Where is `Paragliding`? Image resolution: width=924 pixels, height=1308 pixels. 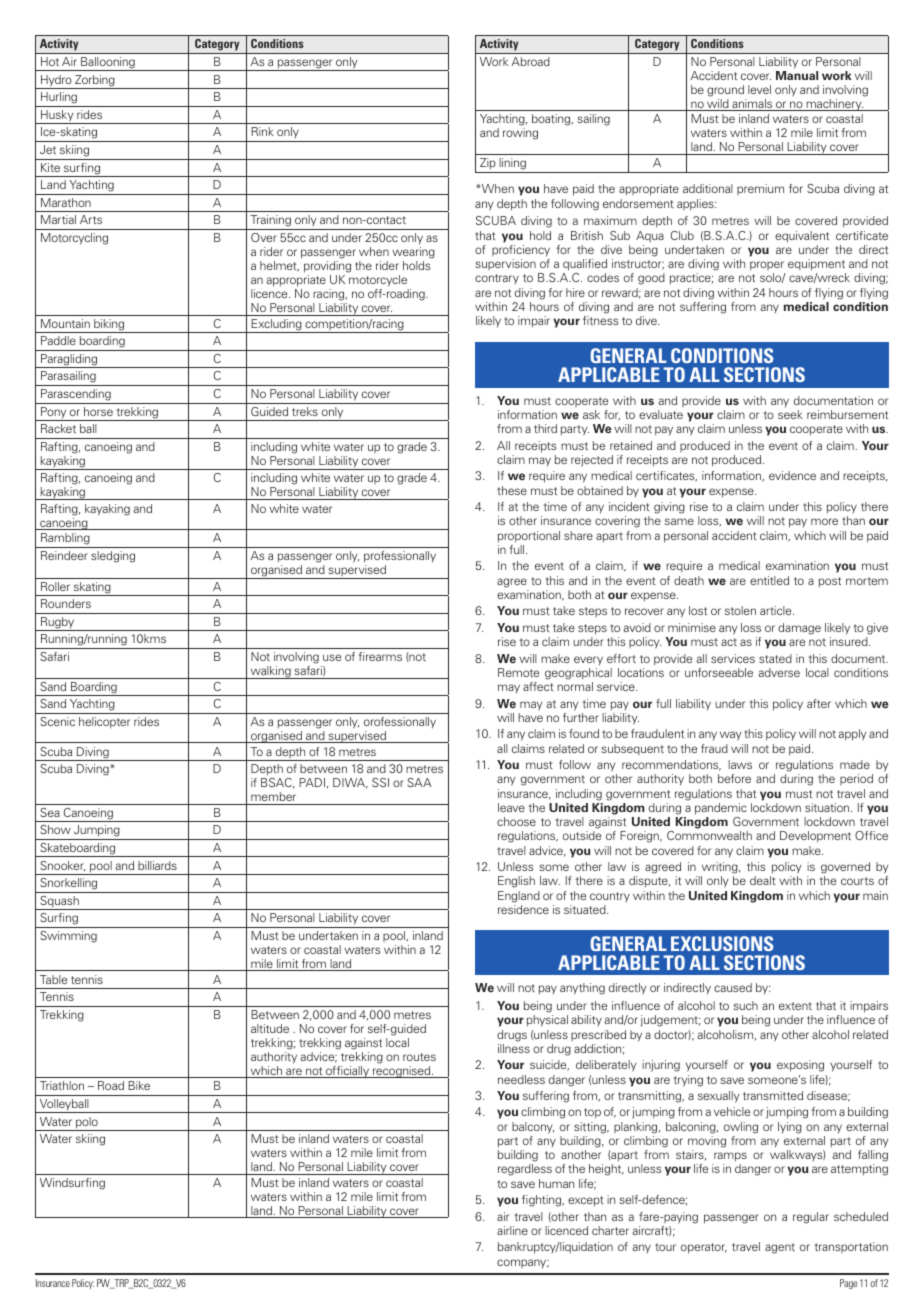
Paragliding is located at coordinates (69, 361).
